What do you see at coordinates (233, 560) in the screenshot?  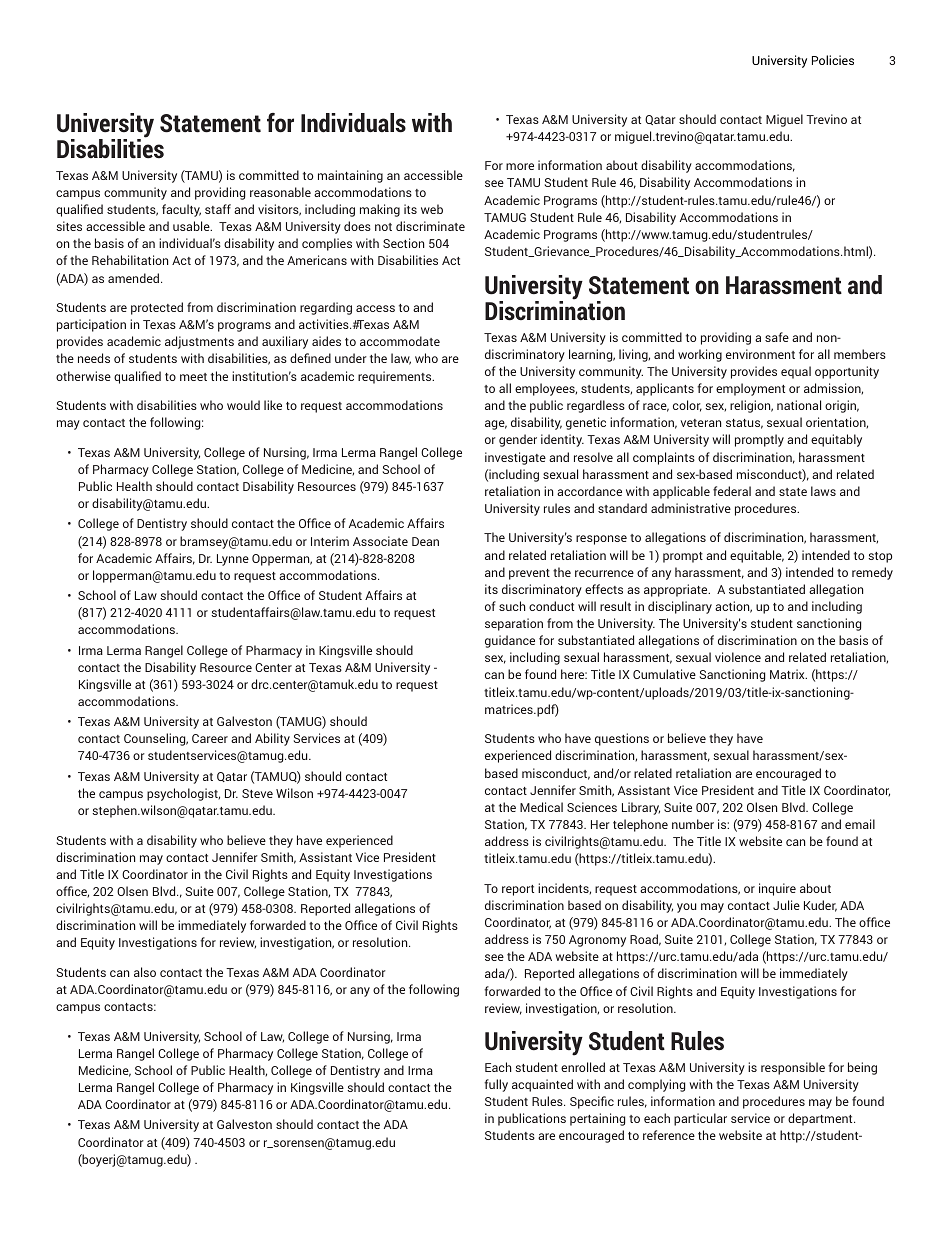 I see `Lynne` at bounding box center [233, 560].
